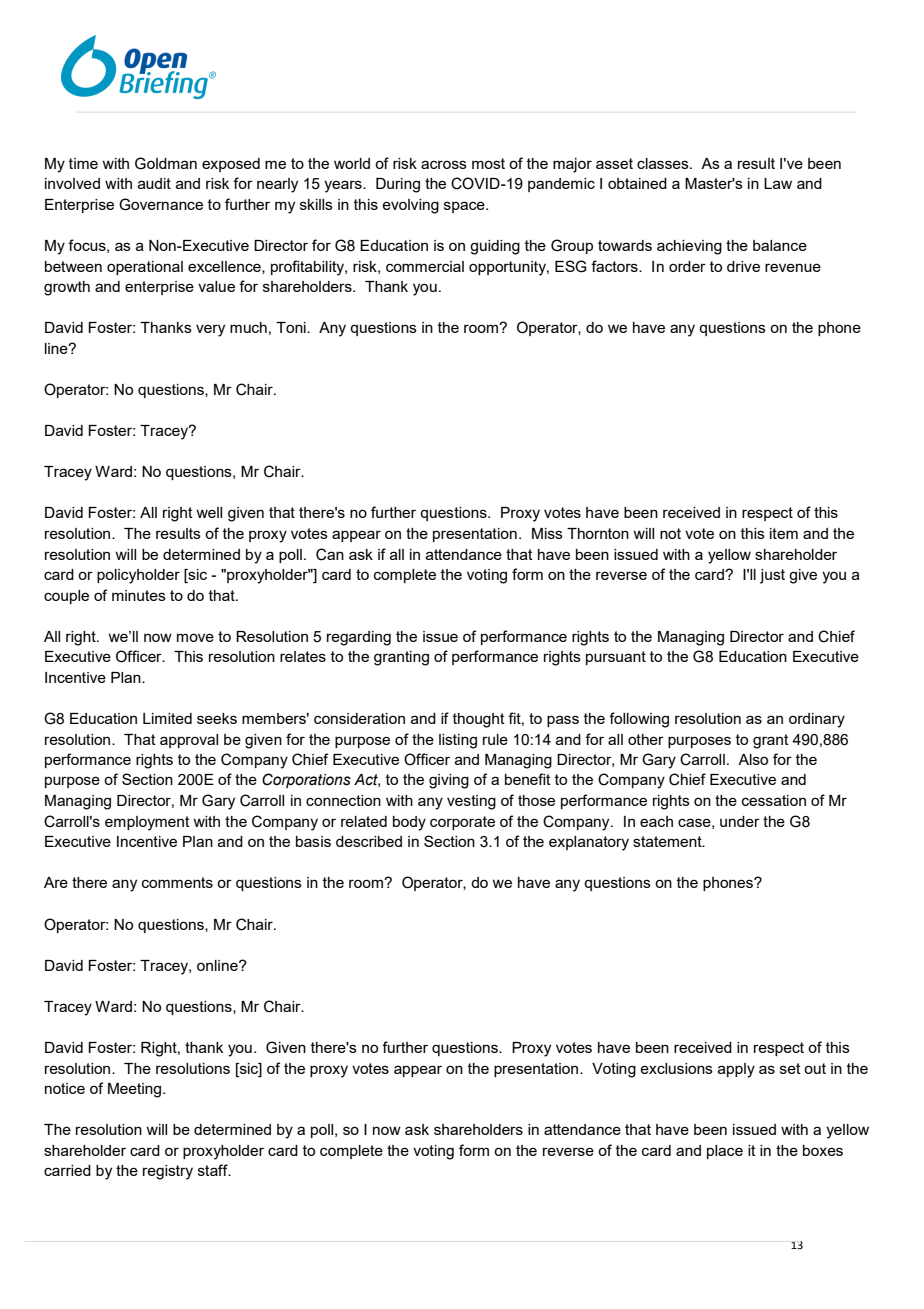 The image size is (924, 1309). I want to click on under, so click(740, 821).
